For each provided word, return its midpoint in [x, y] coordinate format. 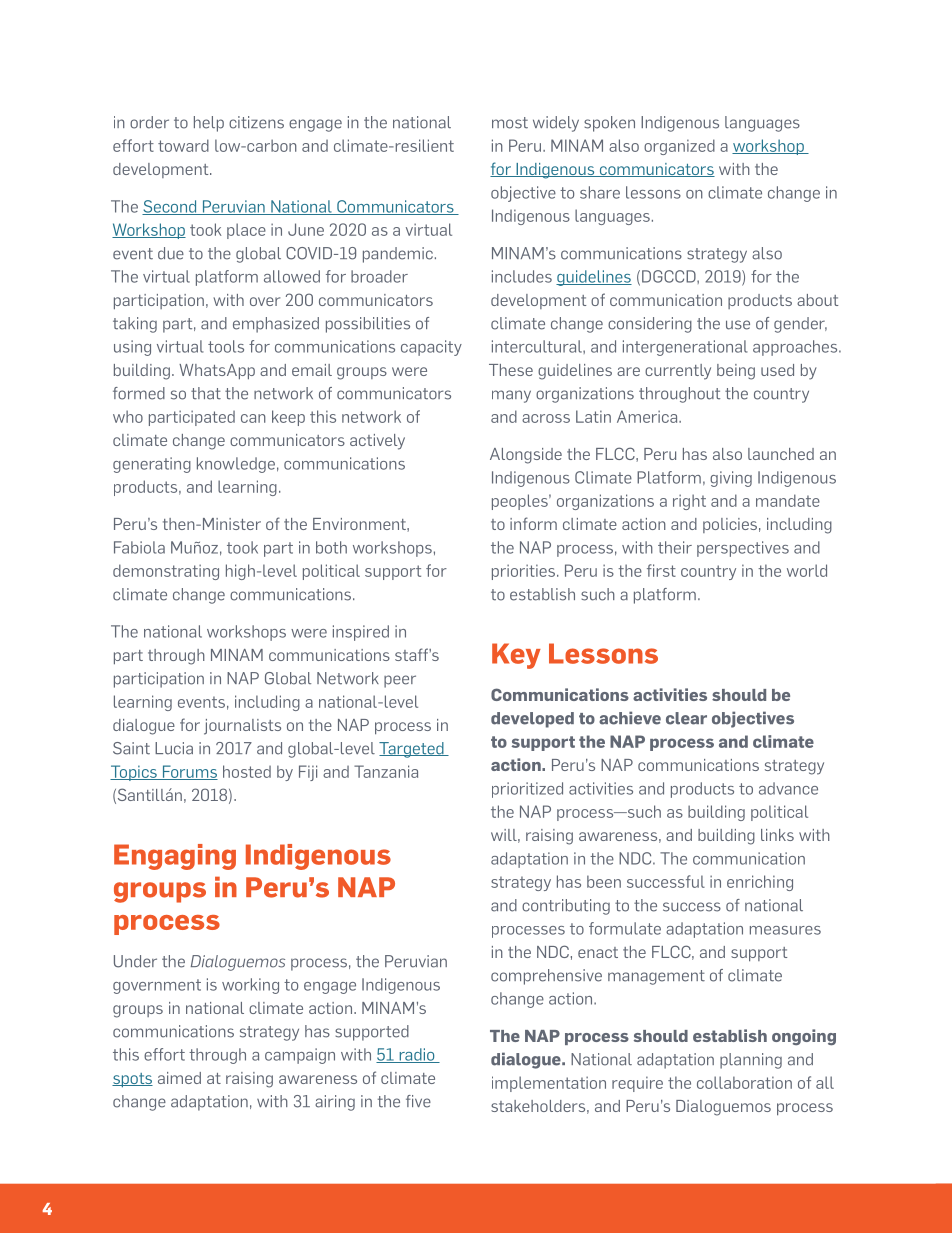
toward [183, 145]
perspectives [743, 549]
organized [679, 147]
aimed [179, 1078]
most [510, 123]
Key [516, 656]
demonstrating [166, 572]
